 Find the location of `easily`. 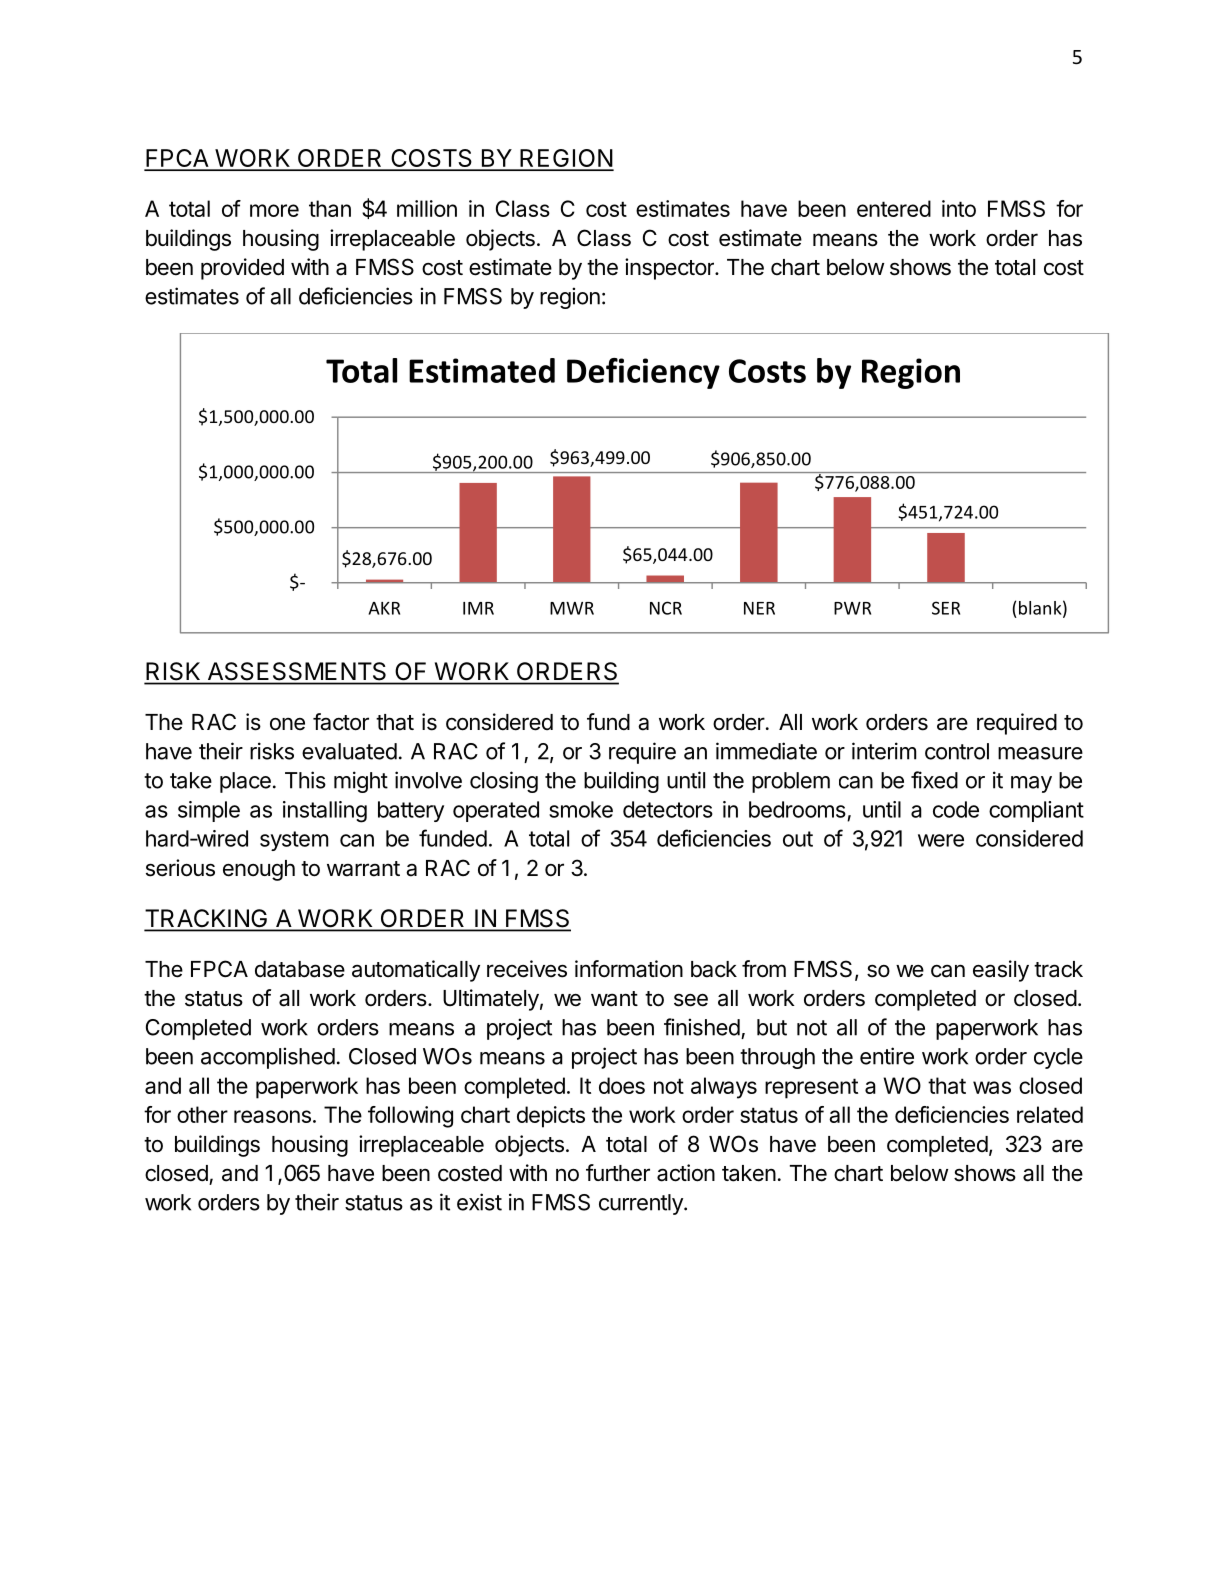

easily is located at coordinates (1001, 971).
